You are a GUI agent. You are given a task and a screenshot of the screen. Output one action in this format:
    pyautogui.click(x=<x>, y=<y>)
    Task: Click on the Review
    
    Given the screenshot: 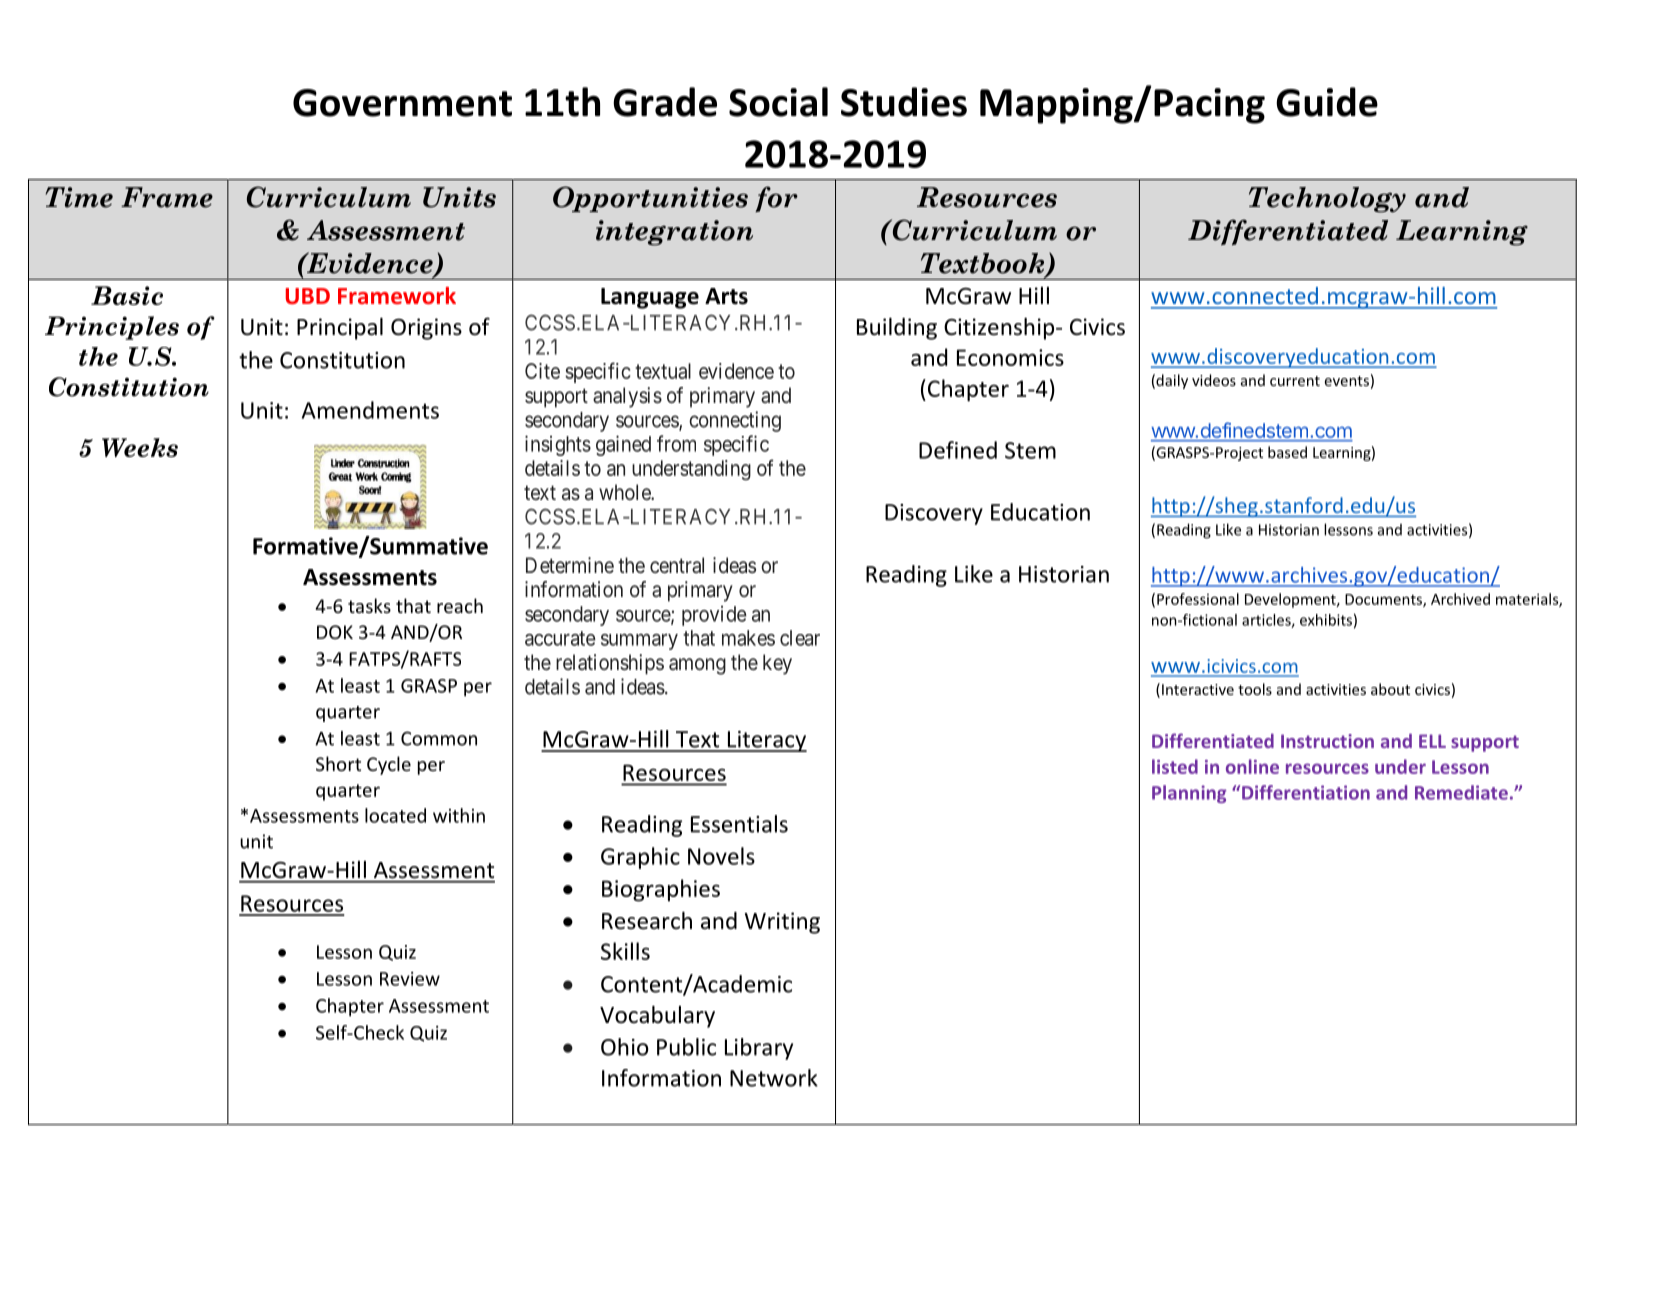 What is the action you would take?
    pyautogui.click(x=410, y=979)
